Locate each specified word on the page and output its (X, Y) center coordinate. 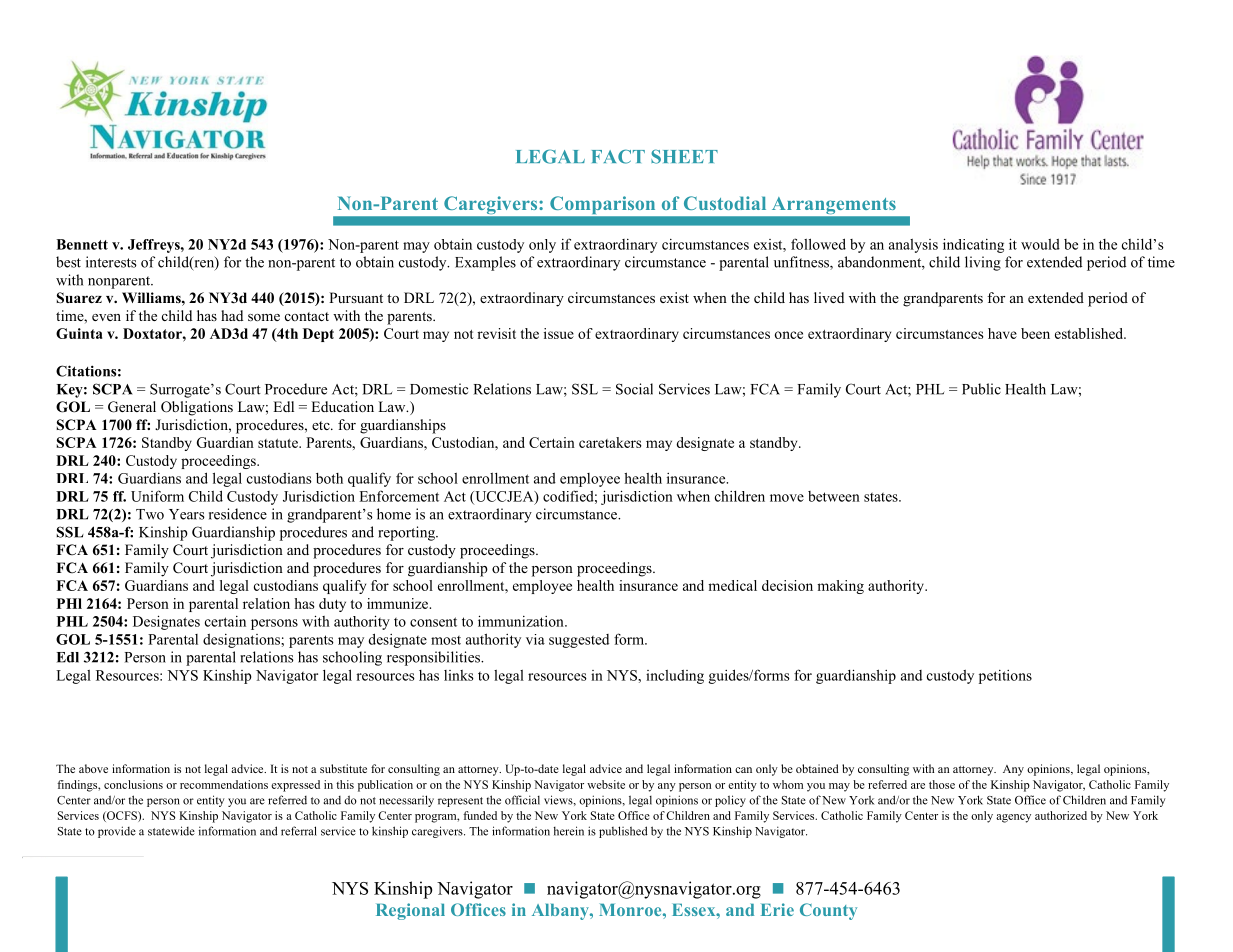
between (834, 496)
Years (187, 514)
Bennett (82, 244)
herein (569, 831)
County (828, 911)
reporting (407, 533)
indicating (973, 245)
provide (117, 832)
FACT (618, 156)
